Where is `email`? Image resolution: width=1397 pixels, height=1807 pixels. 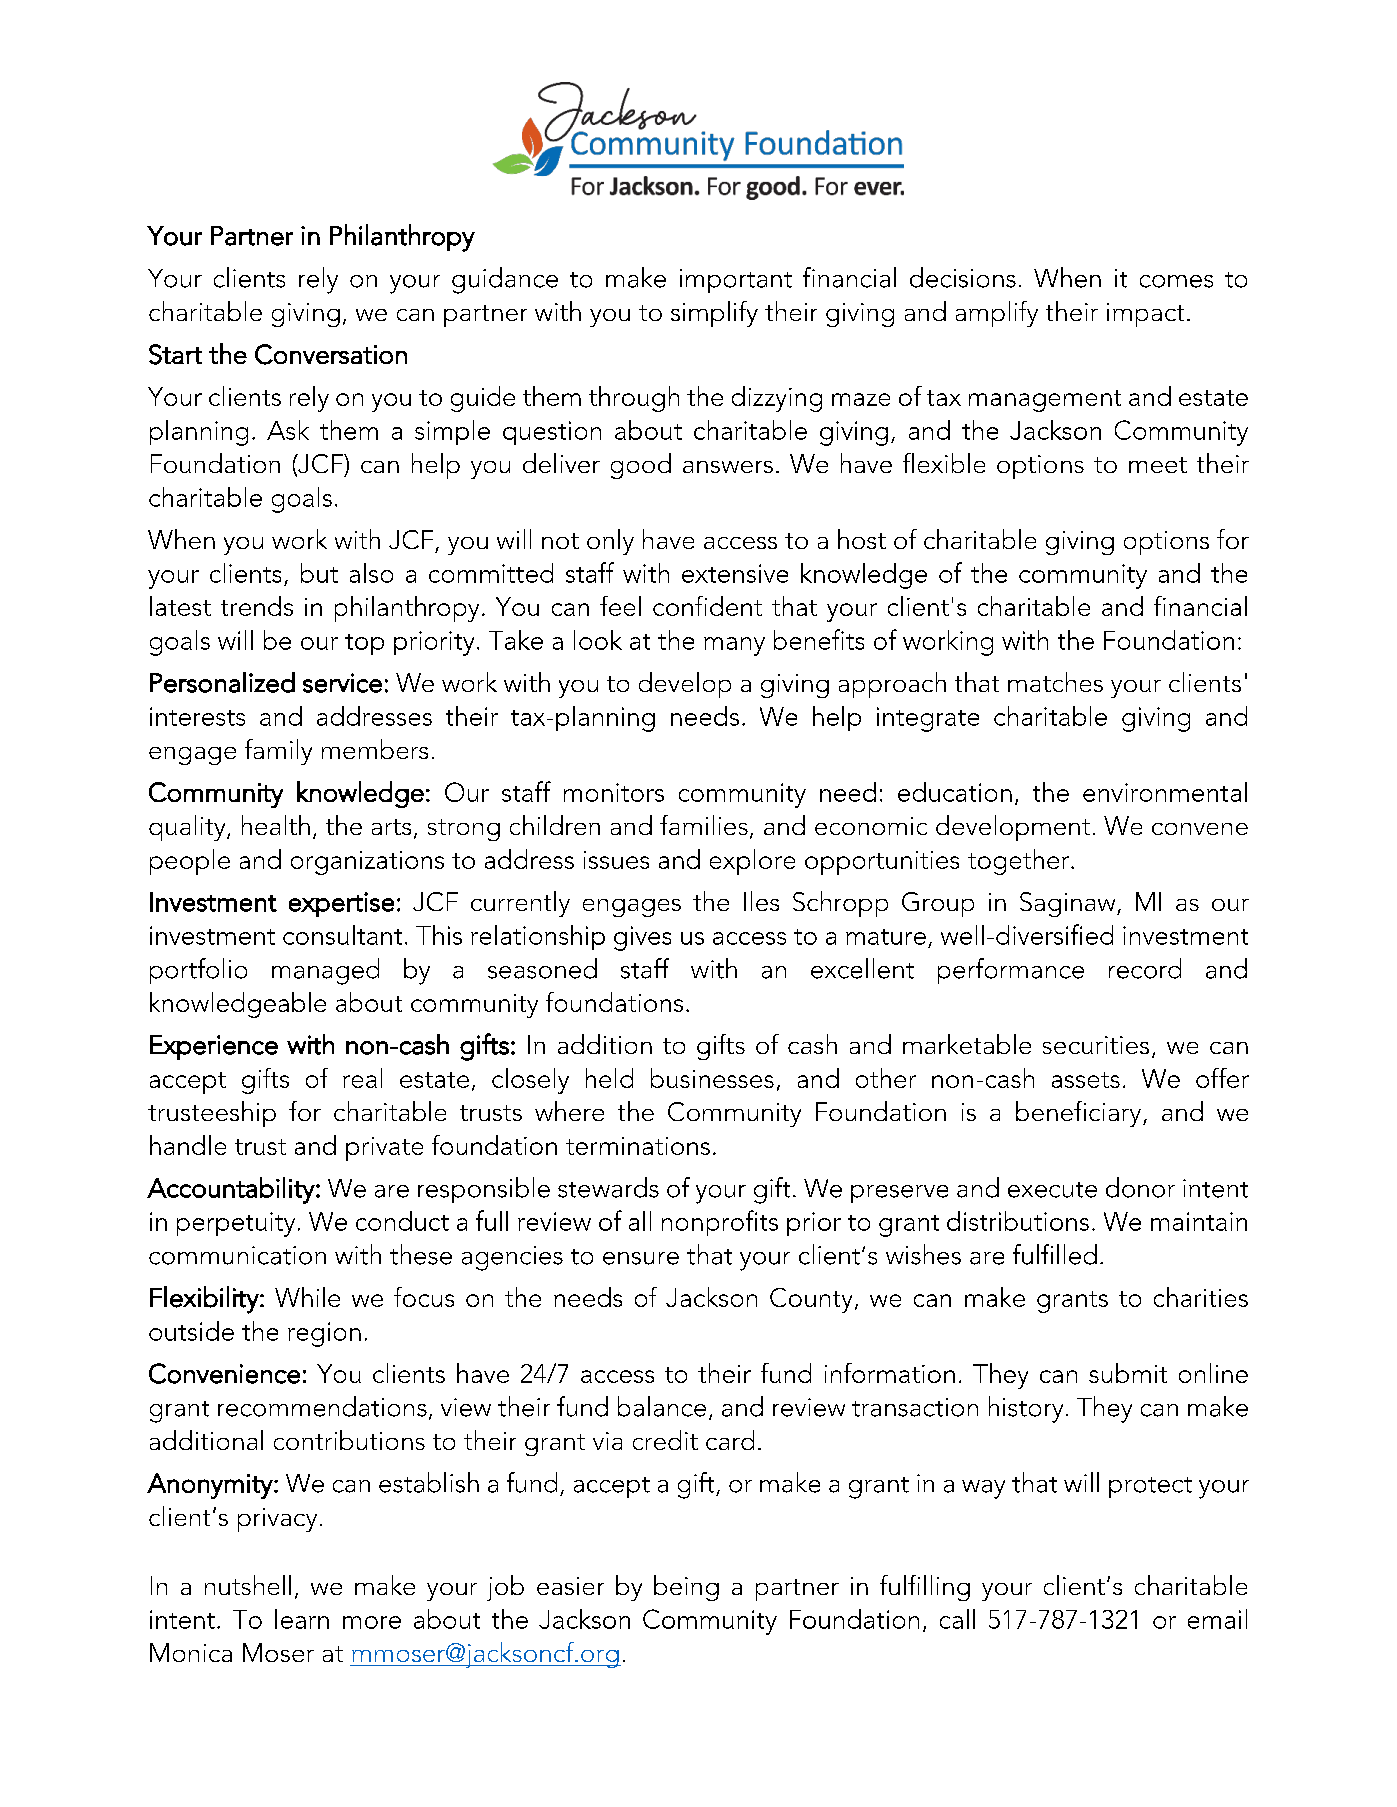 email is located at coordinates (1217, 1619).
